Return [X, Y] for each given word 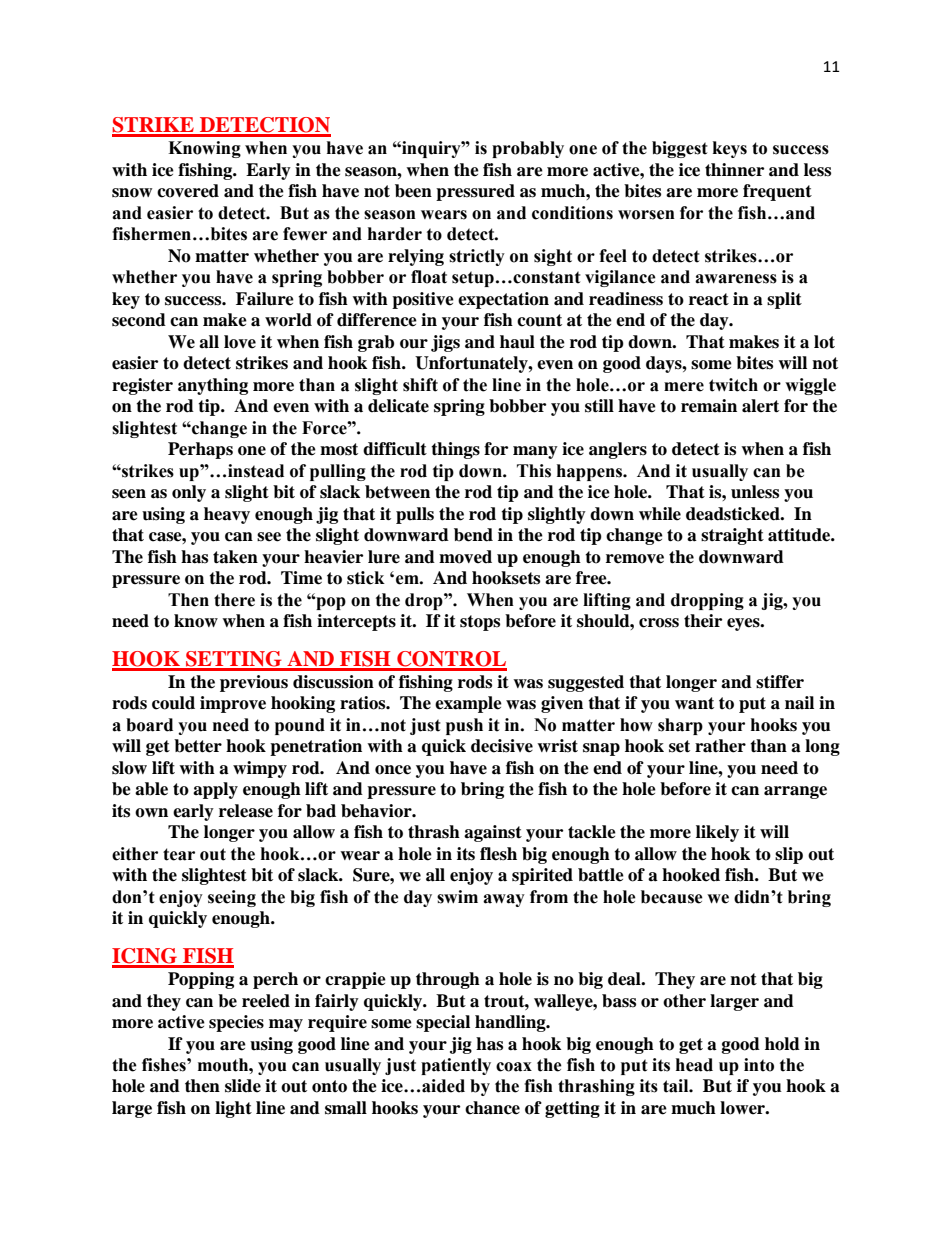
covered [188, 191]
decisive [502, 746]
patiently [456, 1066]
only [189, 493]
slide [243, 1086]
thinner [734, 170]
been [413, 191]
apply [215, 790]
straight [732, 536]
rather [720, 746]
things [455, 450]
